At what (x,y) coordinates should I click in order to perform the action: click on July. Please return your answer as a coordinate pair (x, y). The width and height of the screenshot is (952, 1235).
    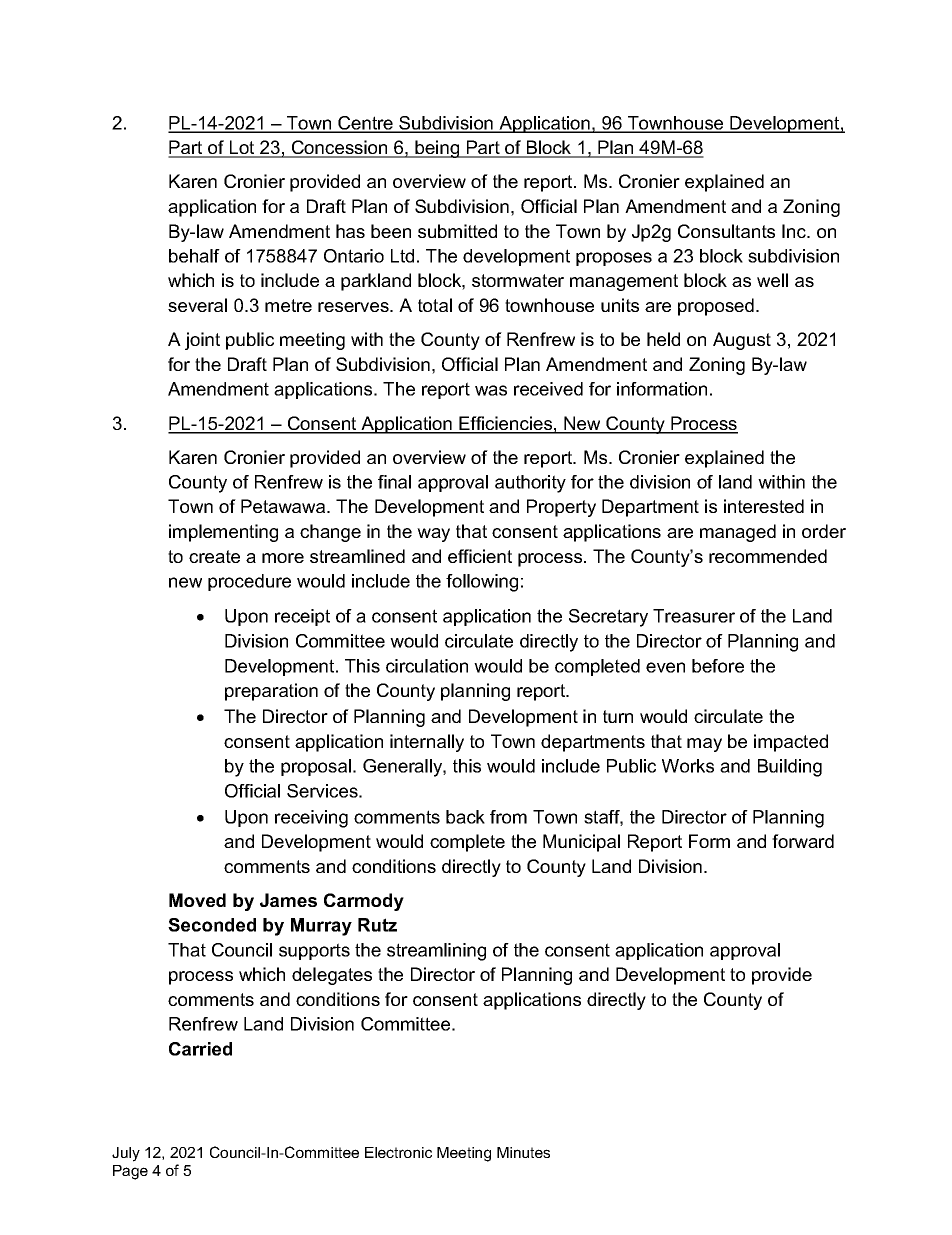
    Looking at the image, I should click on (126, 1154).
